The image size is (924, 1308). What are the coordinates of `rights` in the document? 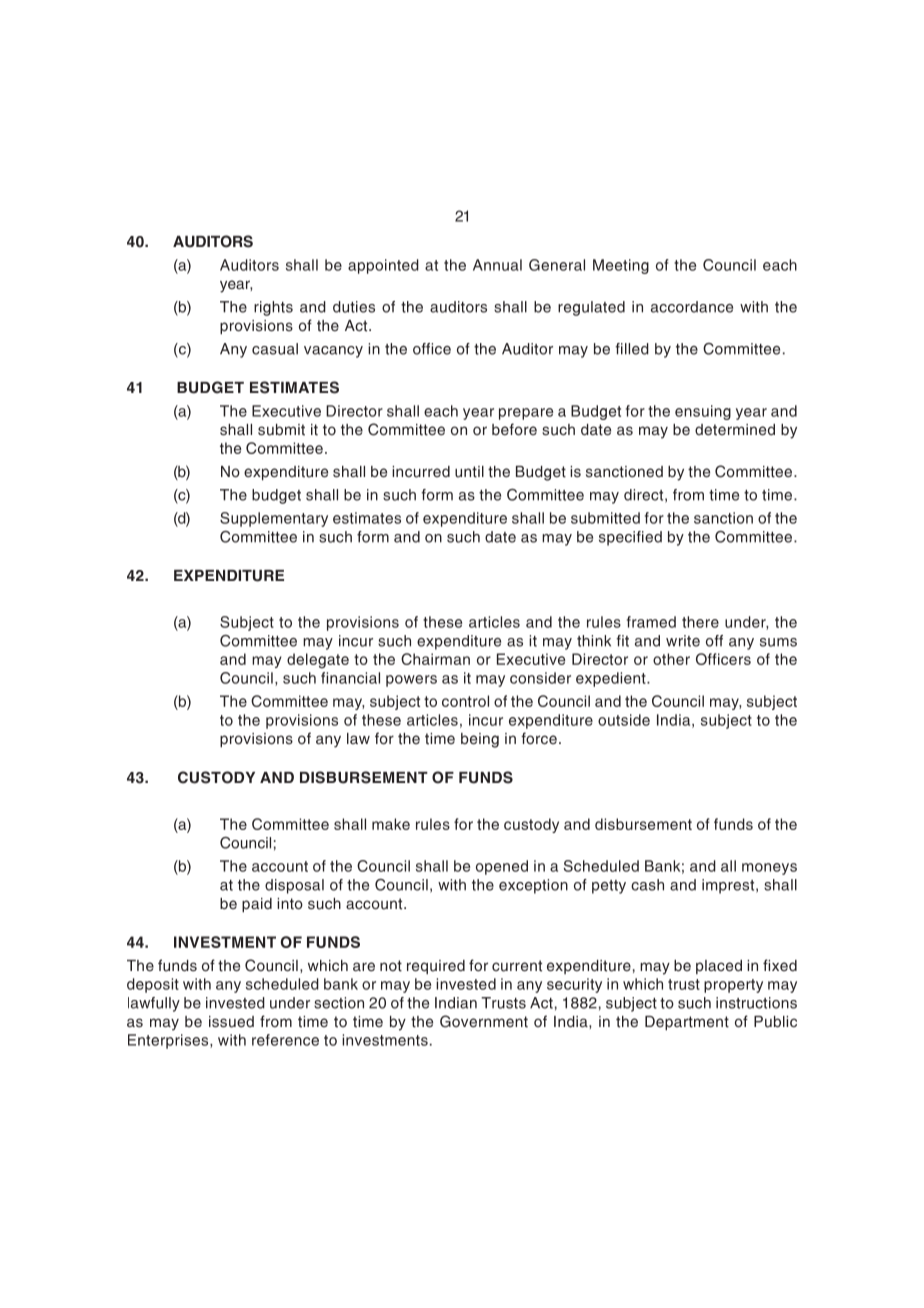 It's located at (273, 308).
